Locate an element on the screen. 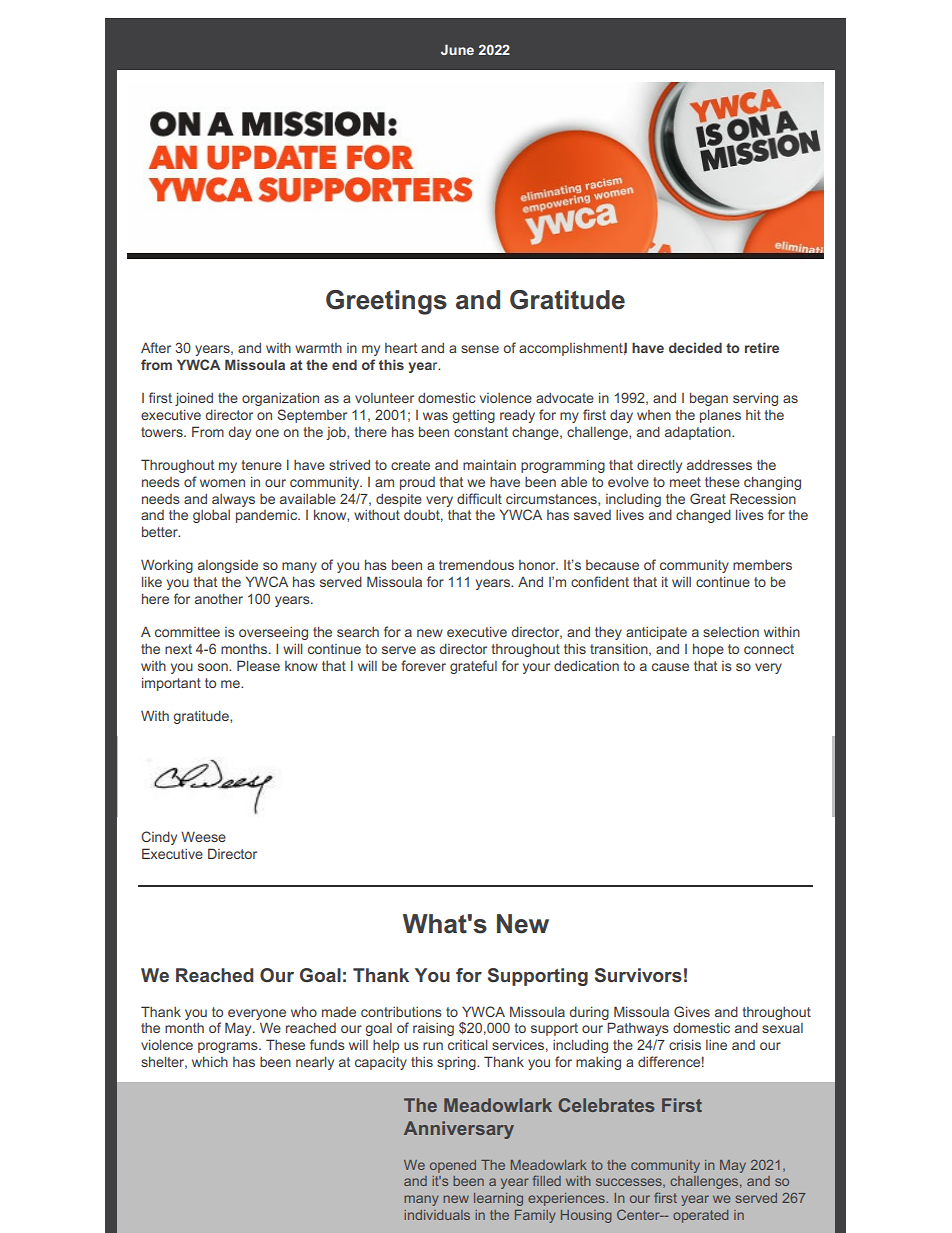  June is located at coordinates (457, 49).
